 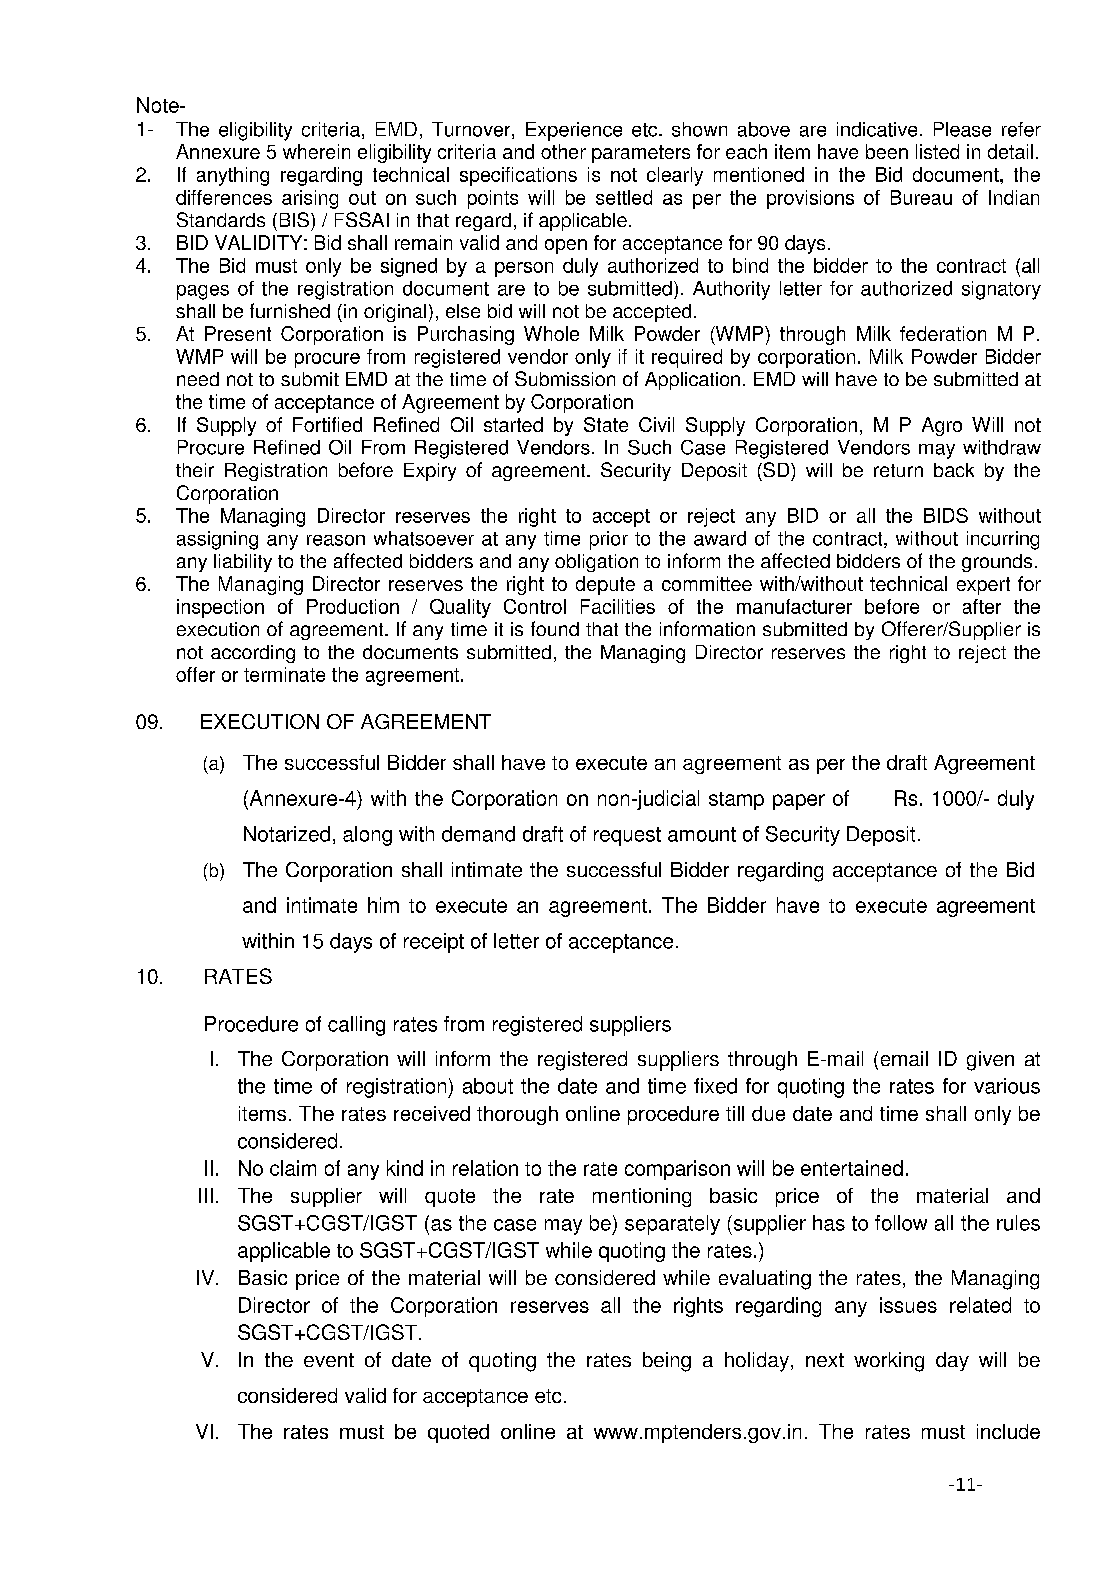 What do you see at coordinates (937, 151) in the screenshot?
I see `listed` at bounding box center [937, 151].
